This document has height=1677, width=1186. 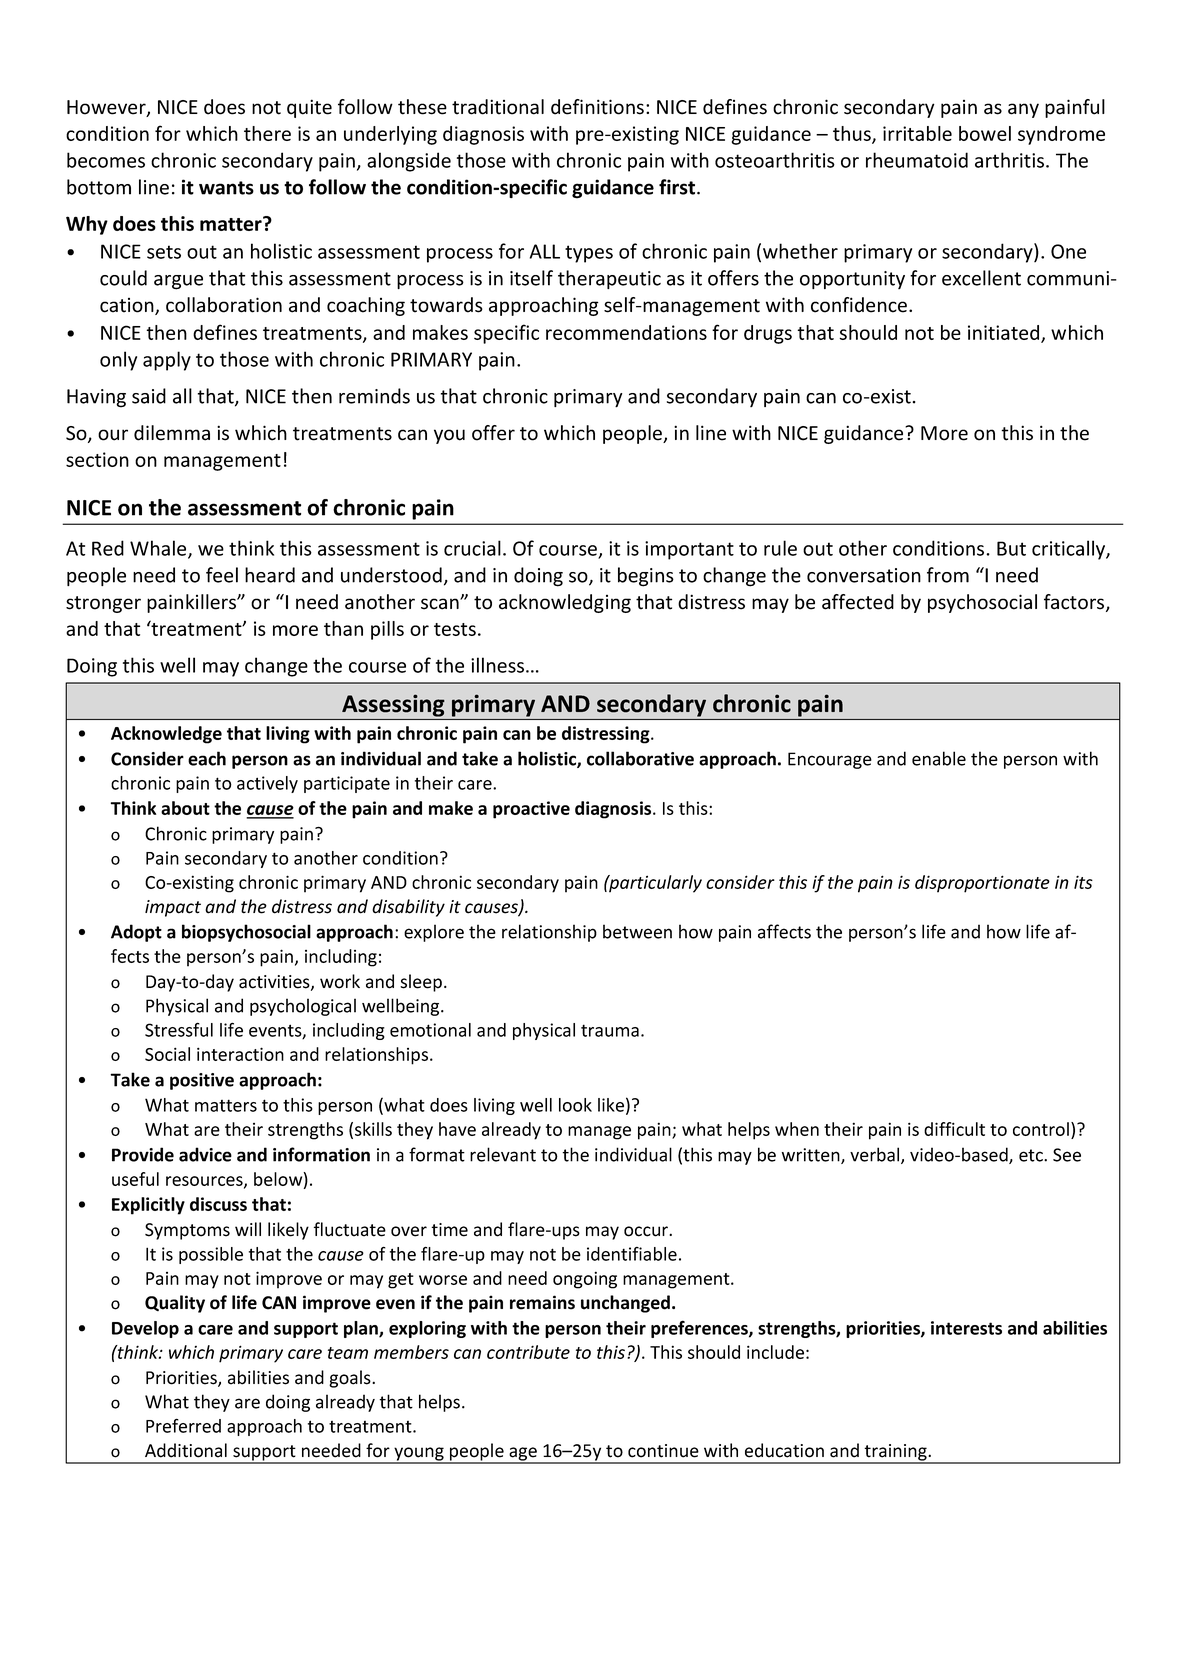 I want to click on continue, so click(x=663, y=1451).
